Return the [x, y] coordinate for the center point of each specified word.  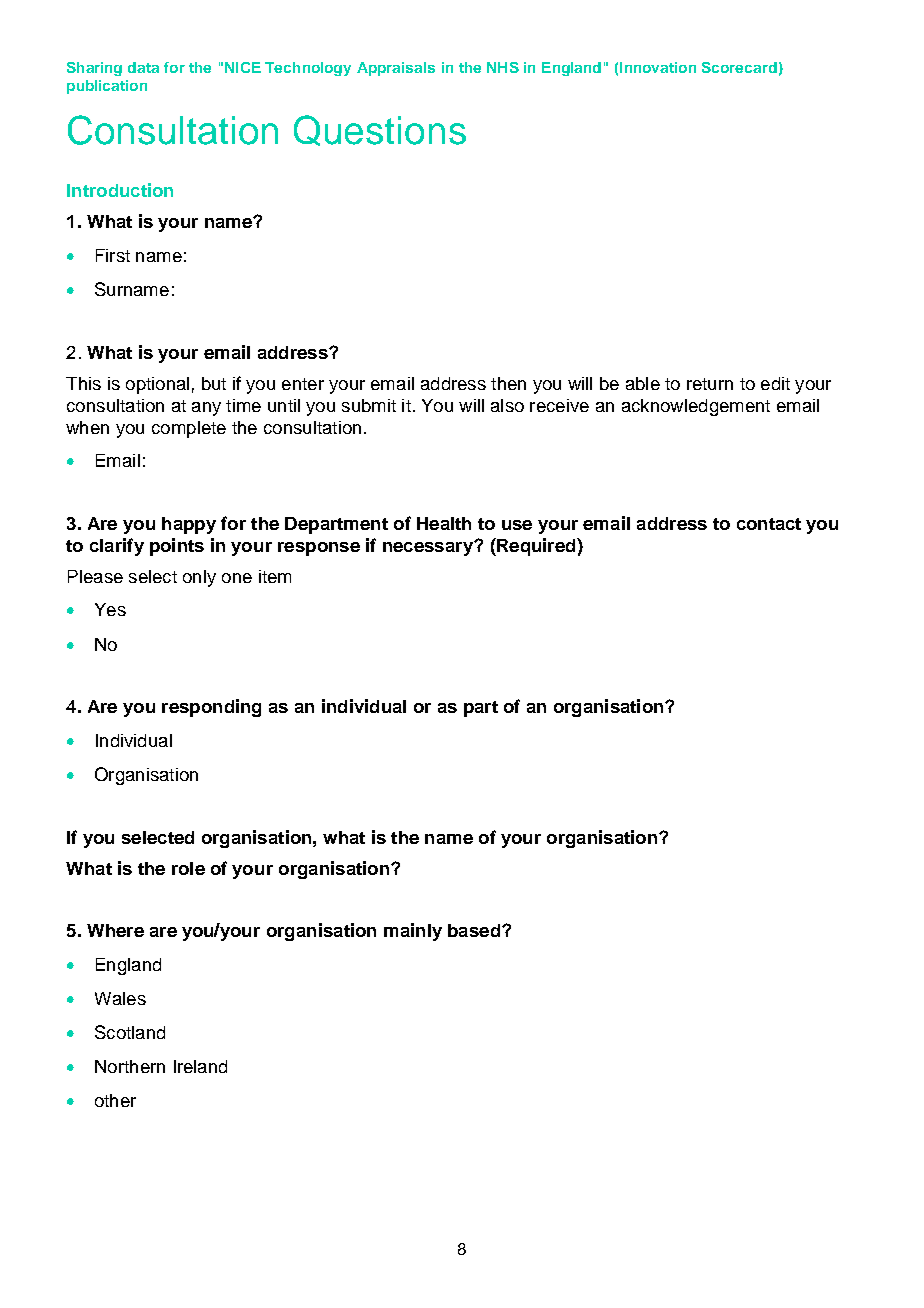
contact [769, 524]
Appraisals [396, 69]
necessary [429, 548]
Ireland [200, 1066]
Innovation [658, 67]
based [474, 930]
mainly [413, 932]
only [199, 578]
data [143, 67]
